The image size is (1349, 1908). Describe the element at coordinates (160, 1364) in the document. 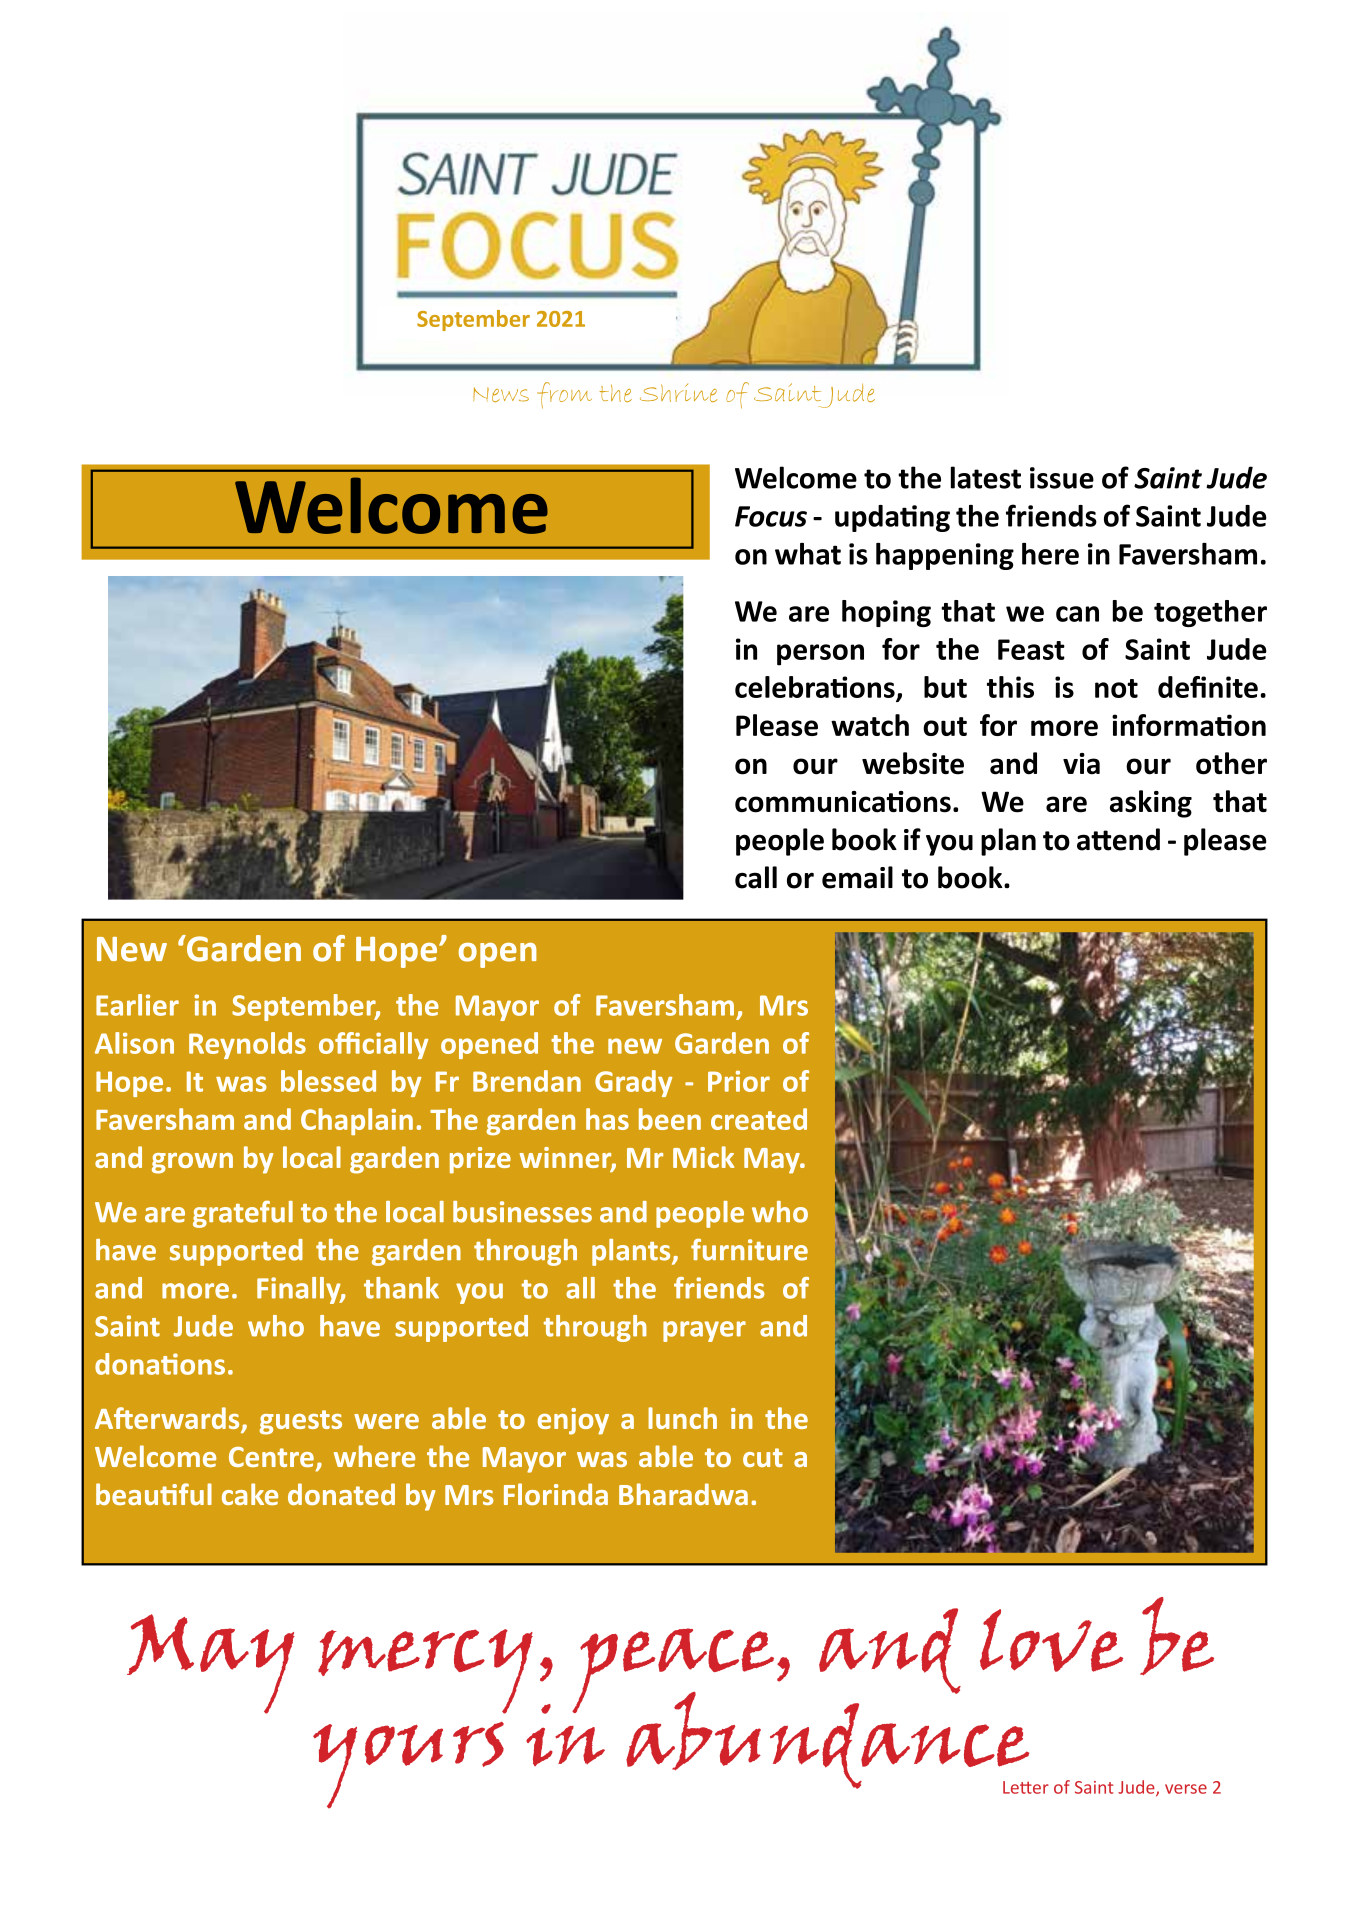

I see `donations` at that location.
